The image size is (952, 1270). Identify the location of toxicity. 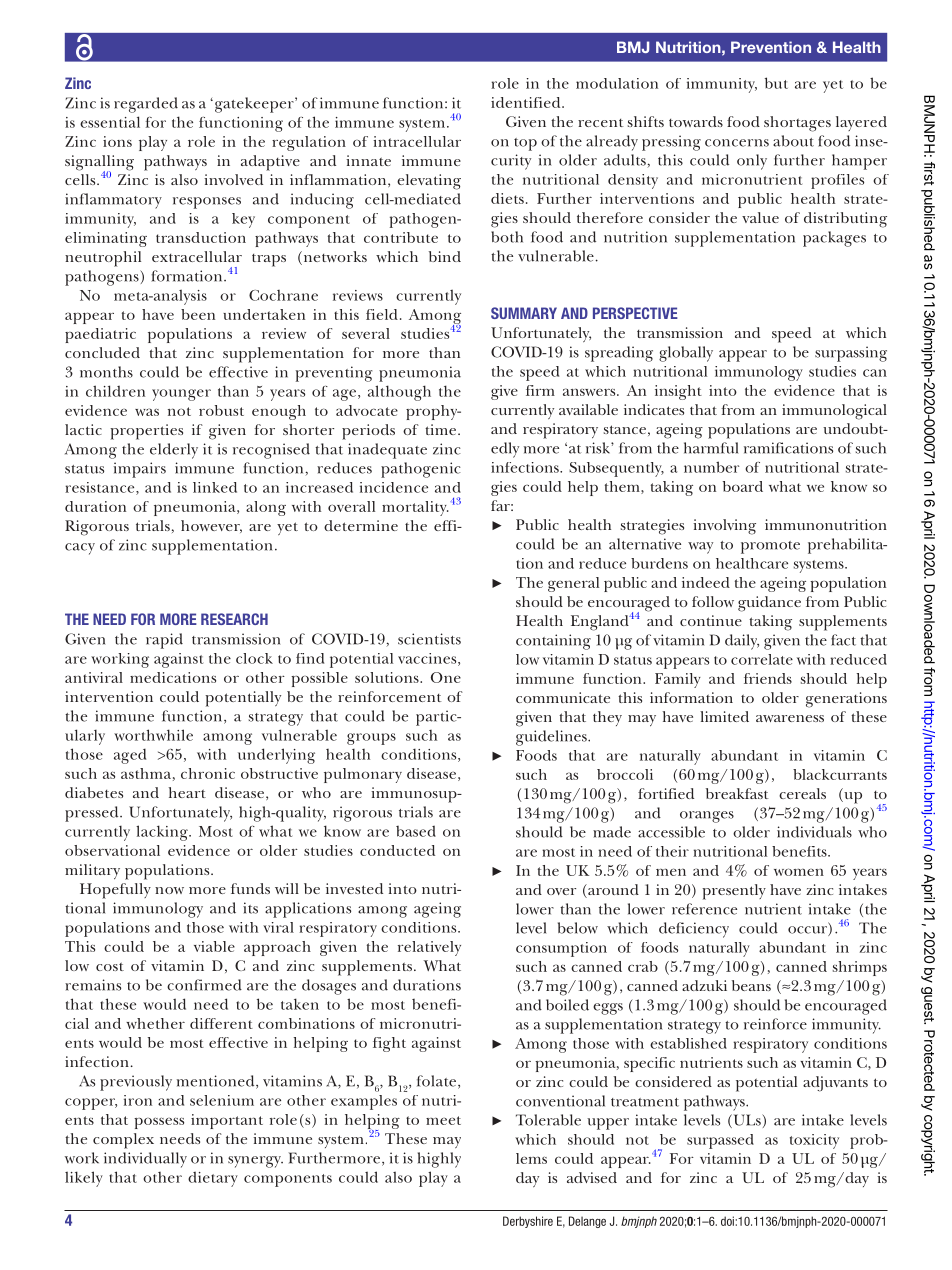
(814, 1141).
